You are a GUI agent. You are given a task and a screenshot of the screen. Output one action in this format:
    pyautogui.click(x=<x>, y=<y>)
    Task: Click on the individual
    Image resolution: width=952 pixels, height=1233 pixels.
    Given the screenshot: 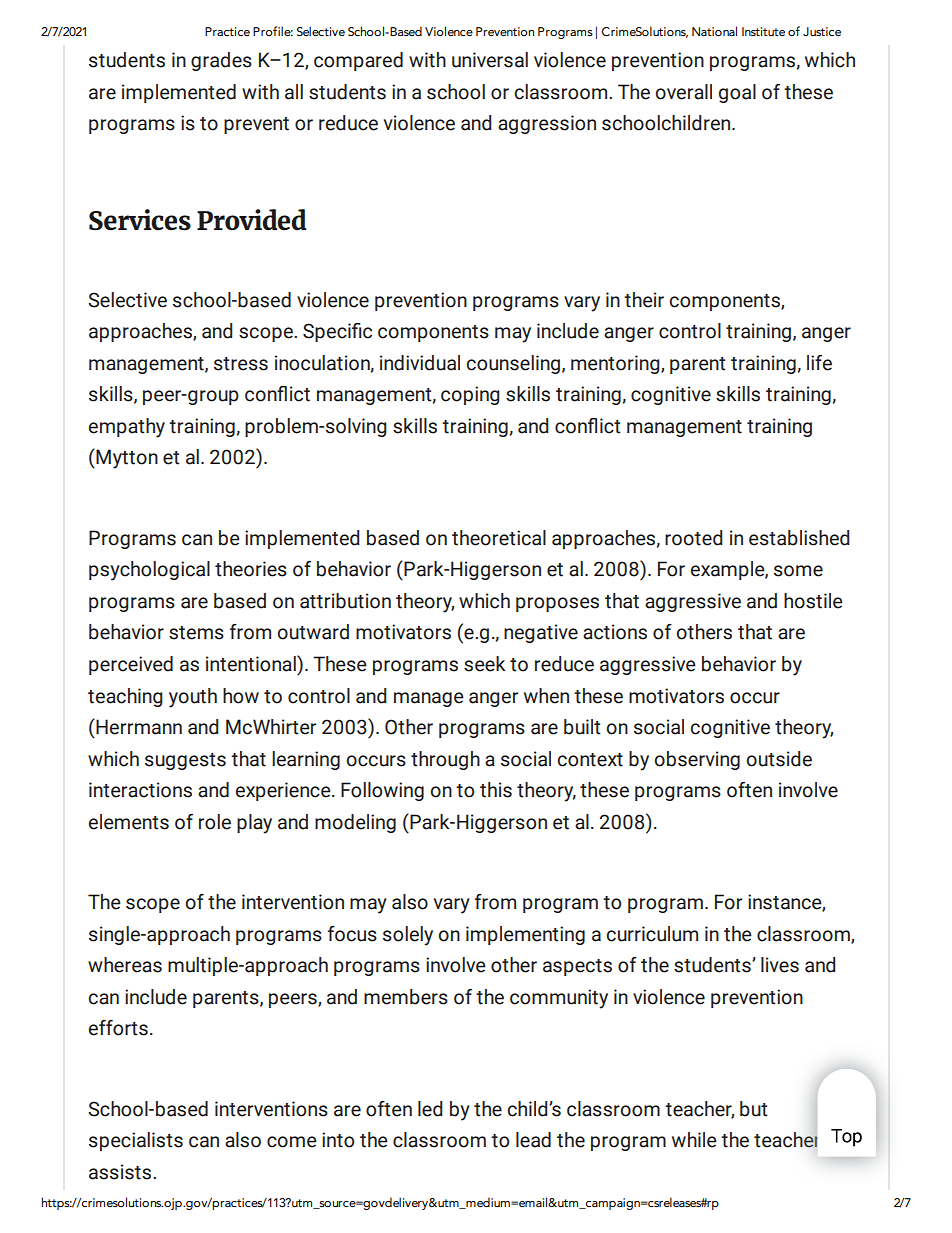 What is the action you would take?
    pyautogui.click(x=420, y=363)
